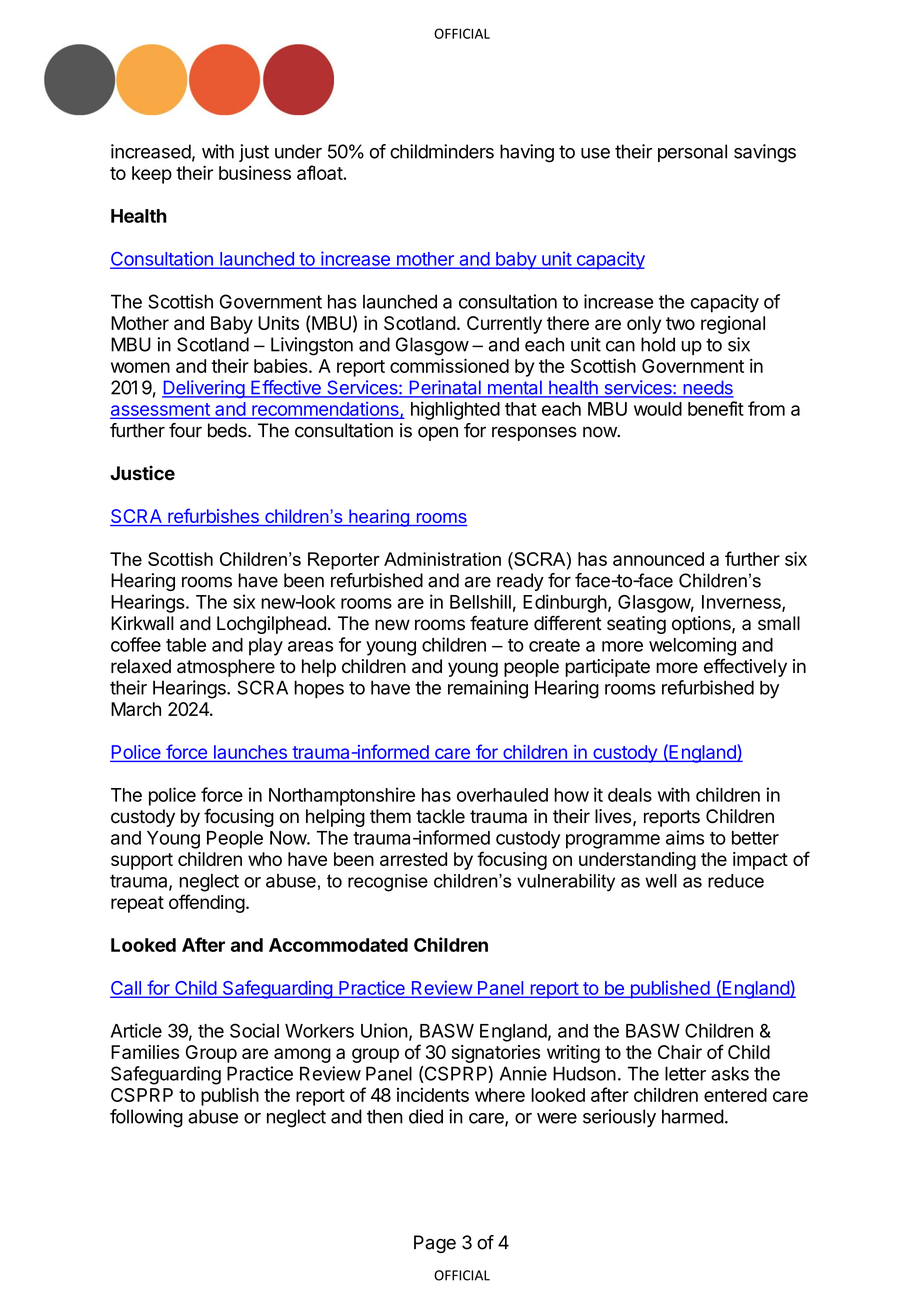 The width and height of the screenshot is (924, 1308). Describe the element at coordinates (435, 1244) in the screenshot. I see `Page` at that location.
